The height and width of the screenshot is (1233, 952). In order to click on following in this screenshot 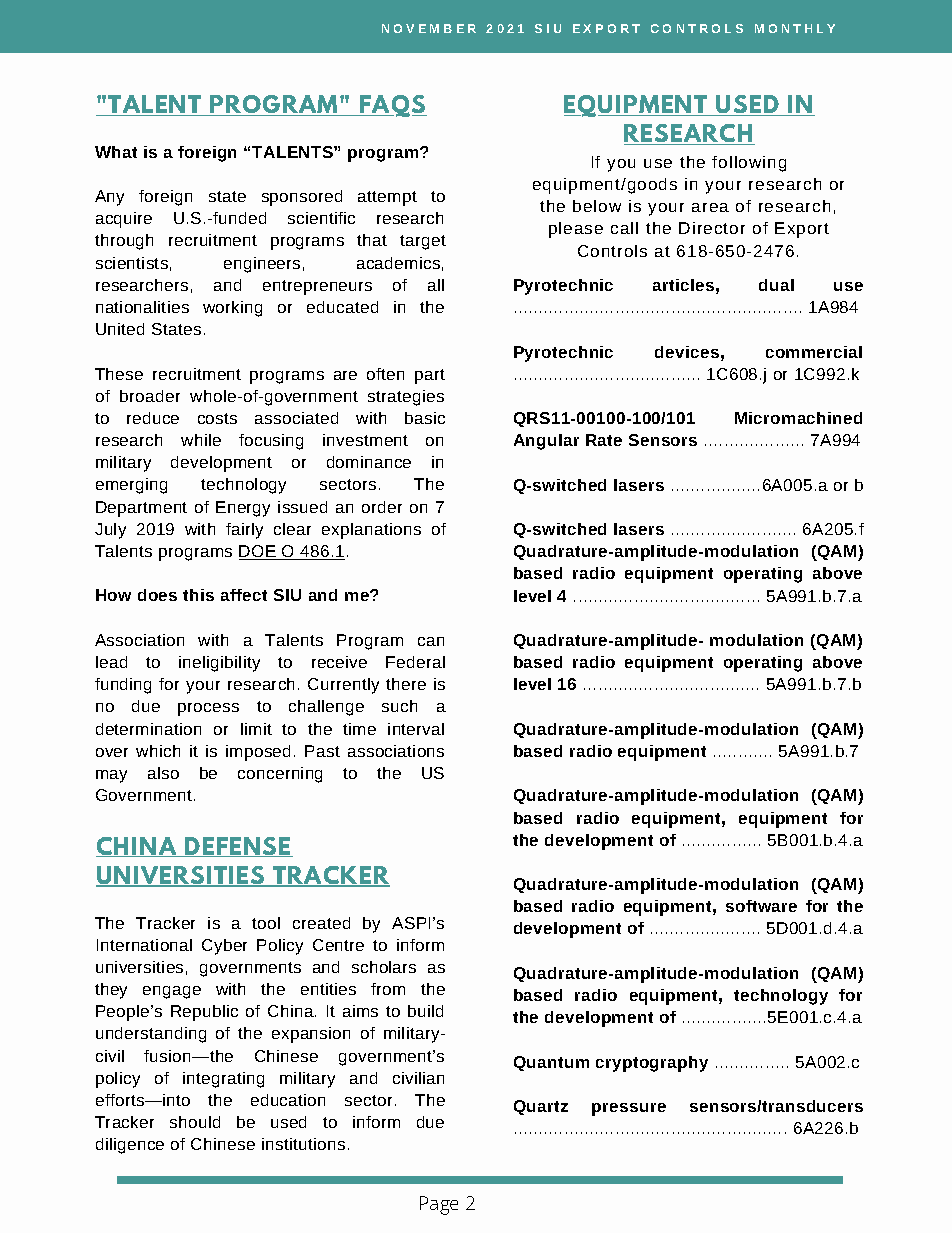, I will do `click(749, 164)`.
